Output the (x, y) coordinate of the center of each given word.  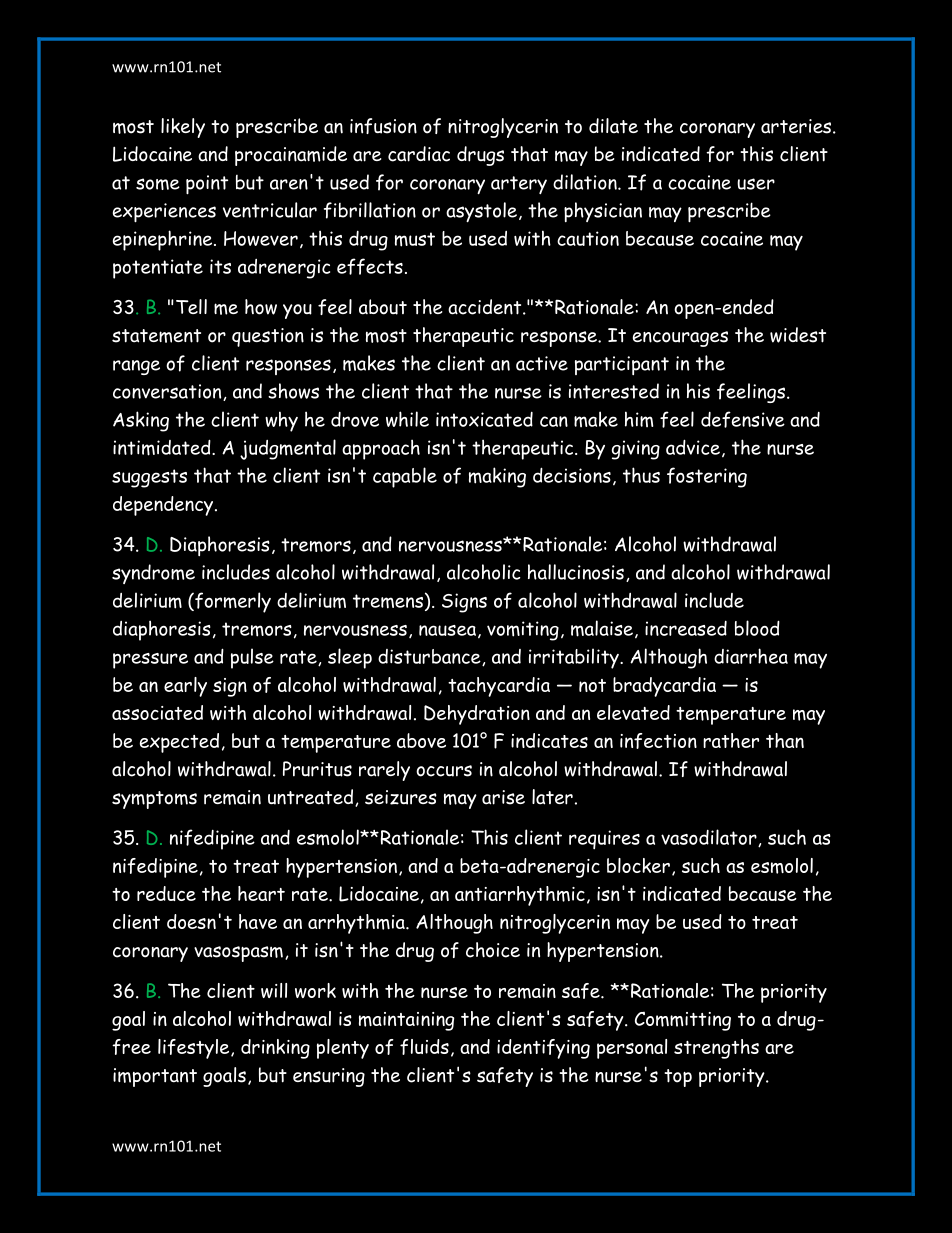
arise (503, 797)
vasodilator (710, 838)
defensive (743, 419)
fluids (424, 1047)
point (207, 185)
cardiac (419, 154)
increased (686, 628)
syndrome (153, 574)
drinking (275, 1049)
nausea (447, 630)
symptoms (154, 800)
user (756, 184)
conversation (168, 392)
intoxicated (484, 419)
